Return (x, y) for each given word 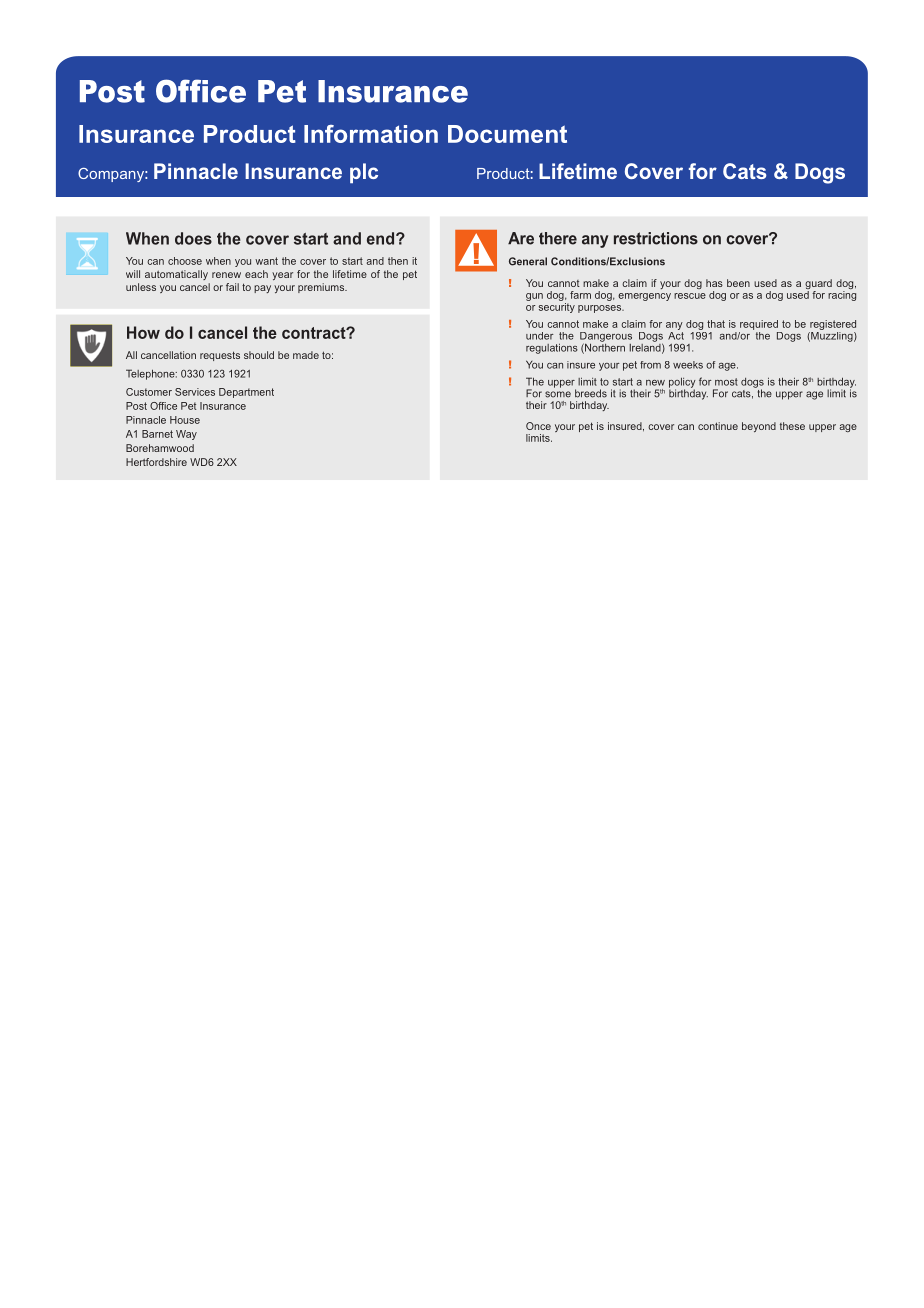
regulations (552, 348)
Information (371, 134)
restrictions (656, 238)
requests (220, 356)
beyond (759, 427)
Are (521, 238)
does (193, 238)
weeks (688, 365)
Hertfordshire (156, 462)
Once (538, 426)
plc (364, 173)
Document (507, 134)
